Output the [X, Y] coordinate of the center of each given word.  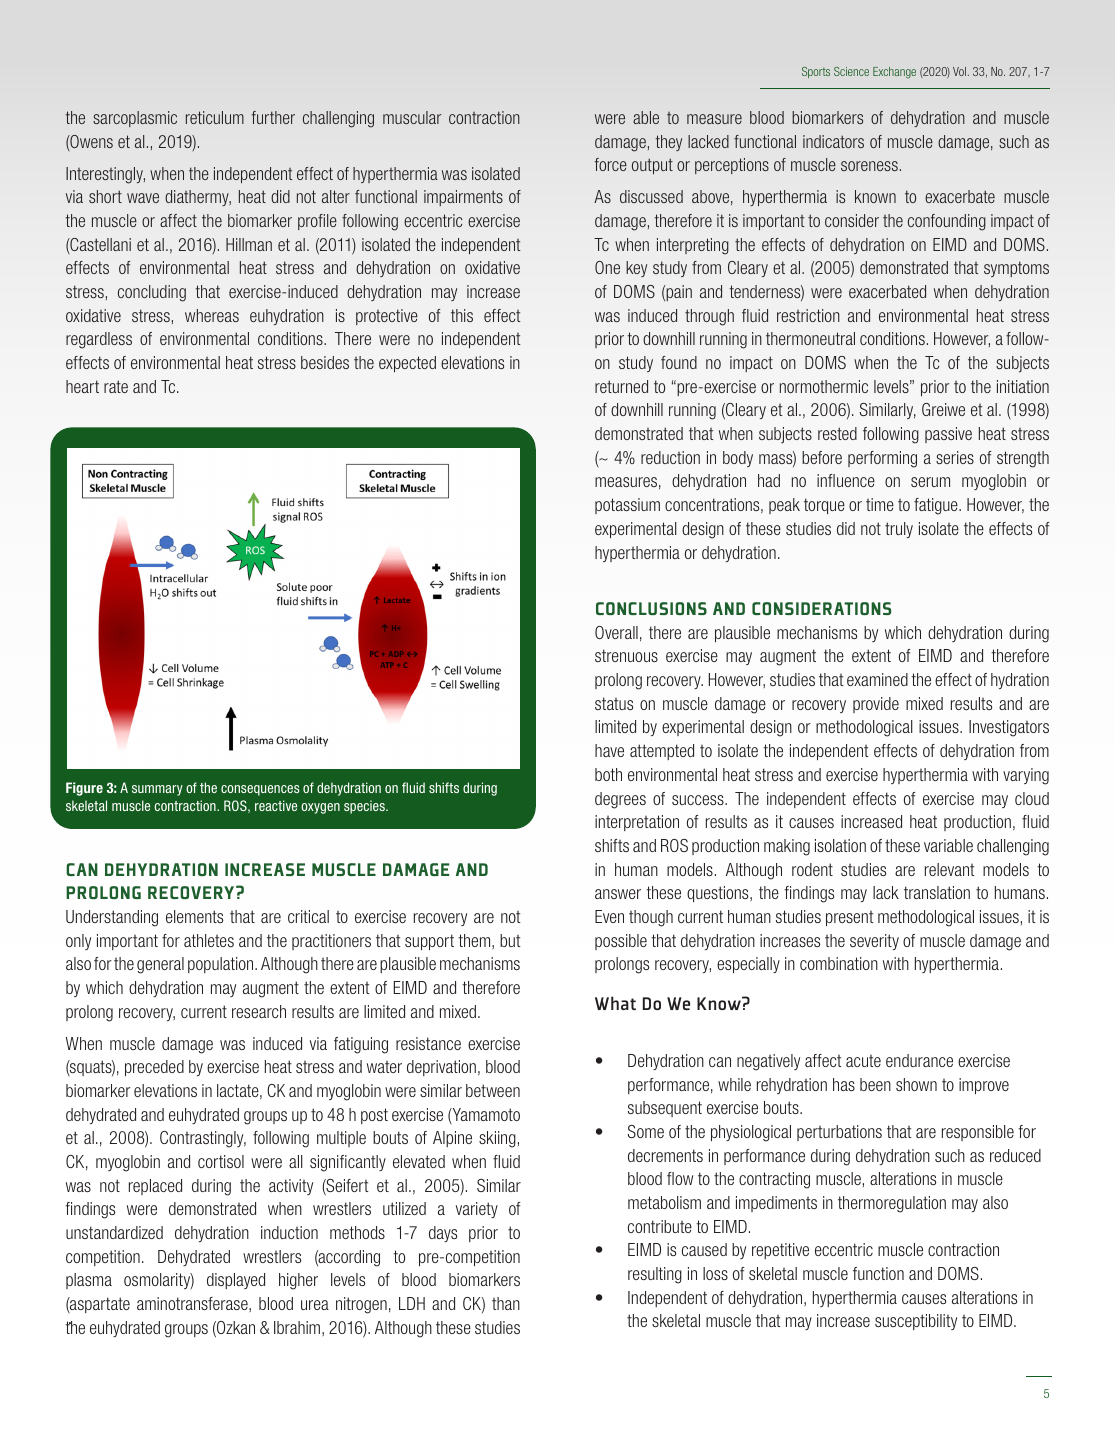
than [506, 1303]
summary [157, 790]
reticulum [215, 117]
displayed [236, 1281]
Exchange [894, 73]
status [614, 703]
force [610, 164]
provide [876, 705]
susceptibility [916, 1322]
